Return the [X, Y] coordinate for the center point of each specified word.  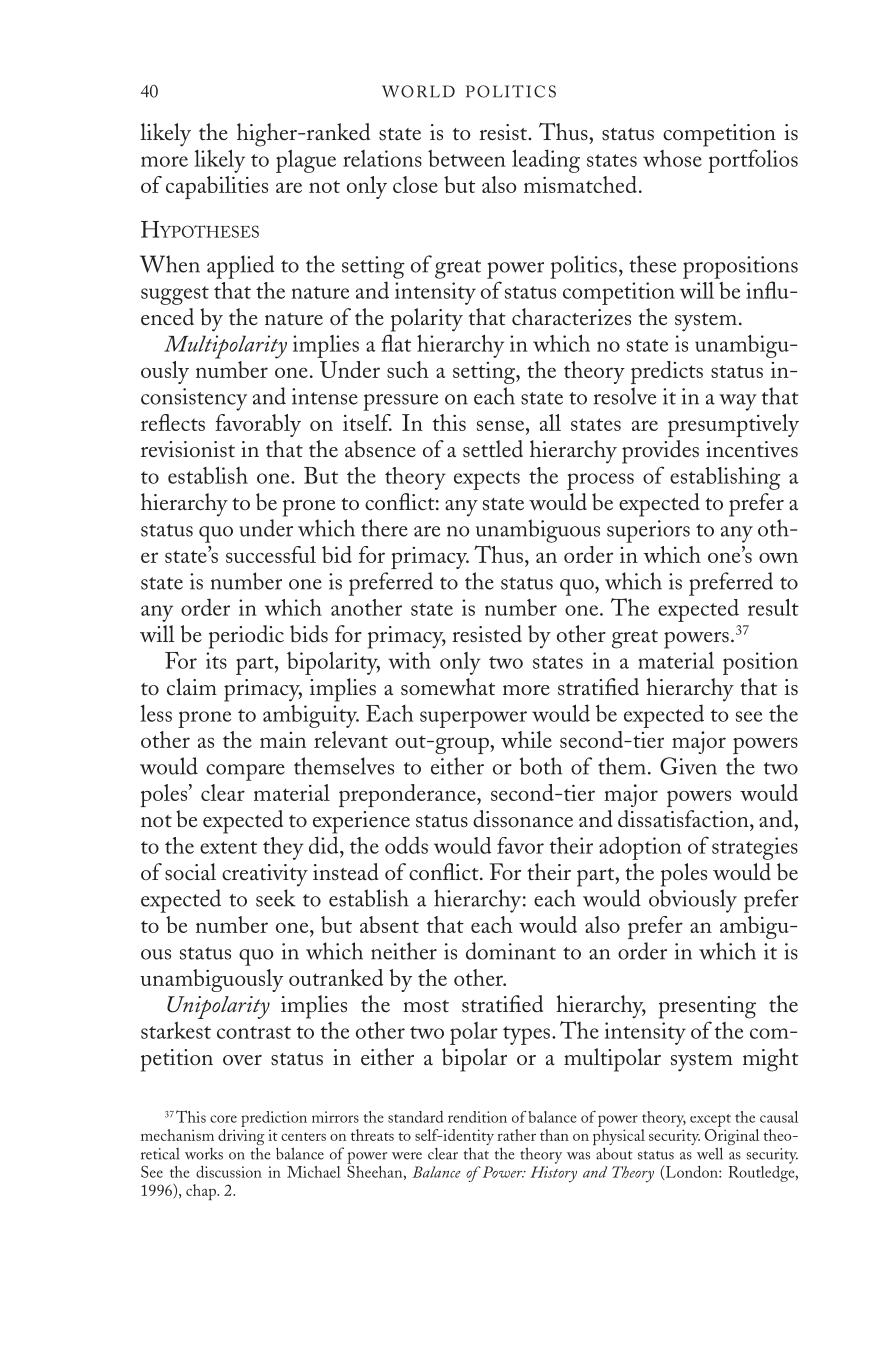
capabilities [217, 187]
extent [228, 847]
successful [271, 554]
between [467, 158]
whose [672, 158]
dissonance [523, 819]
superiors [648, 531]
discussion [229, 1172]
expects [487, 480]
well [710, 1153]
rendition [477, 1117]
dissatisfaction [684, 819]
